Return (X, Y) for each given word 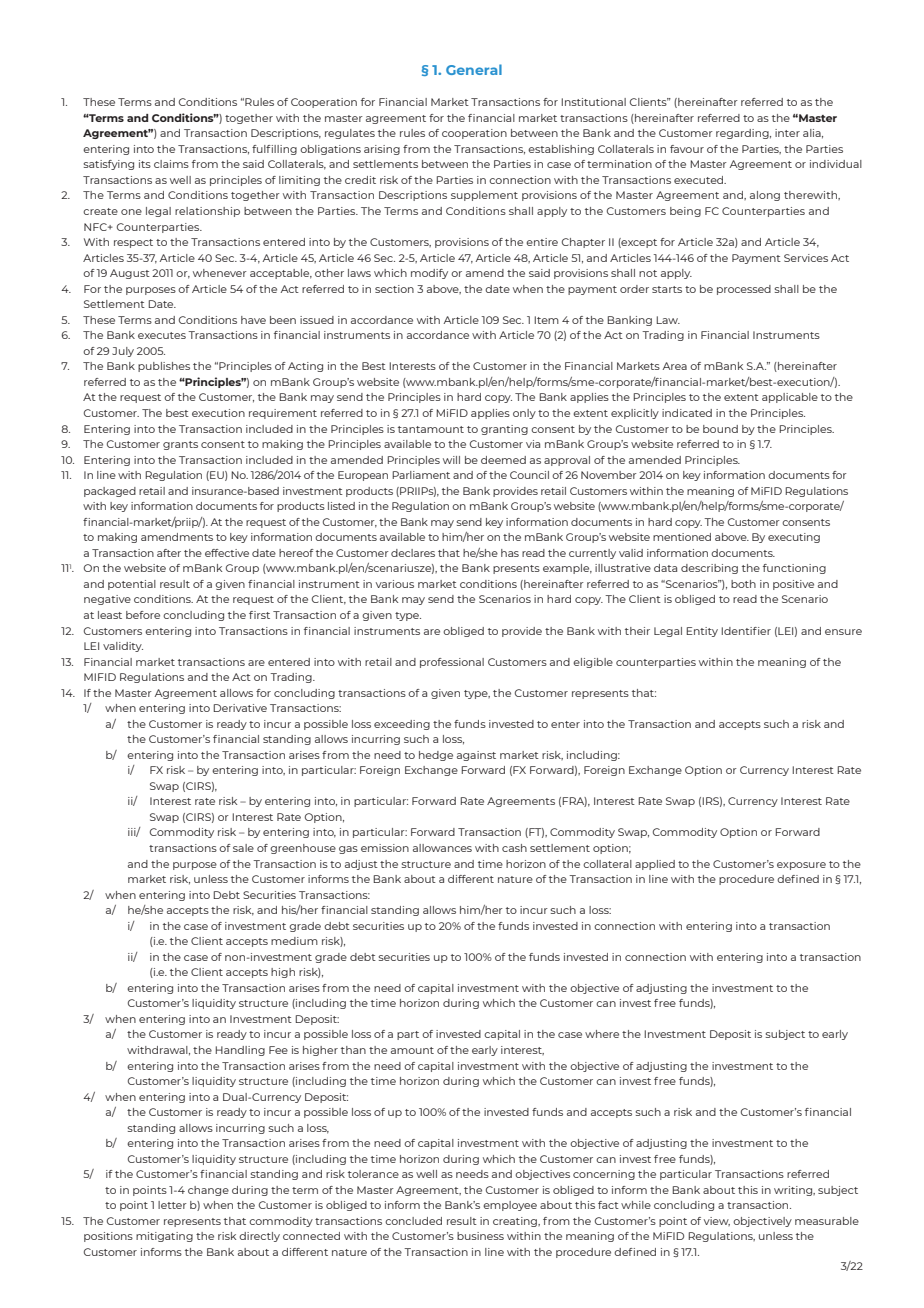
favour (687, 149)
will (451, 460)
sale (243, 848)
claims (171, 164)
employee (510, 1206)
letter (172, 1205)
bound (720, 429)
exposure (801, 866)
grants (180, 445)
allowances (442, 848)
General (474, 69)
